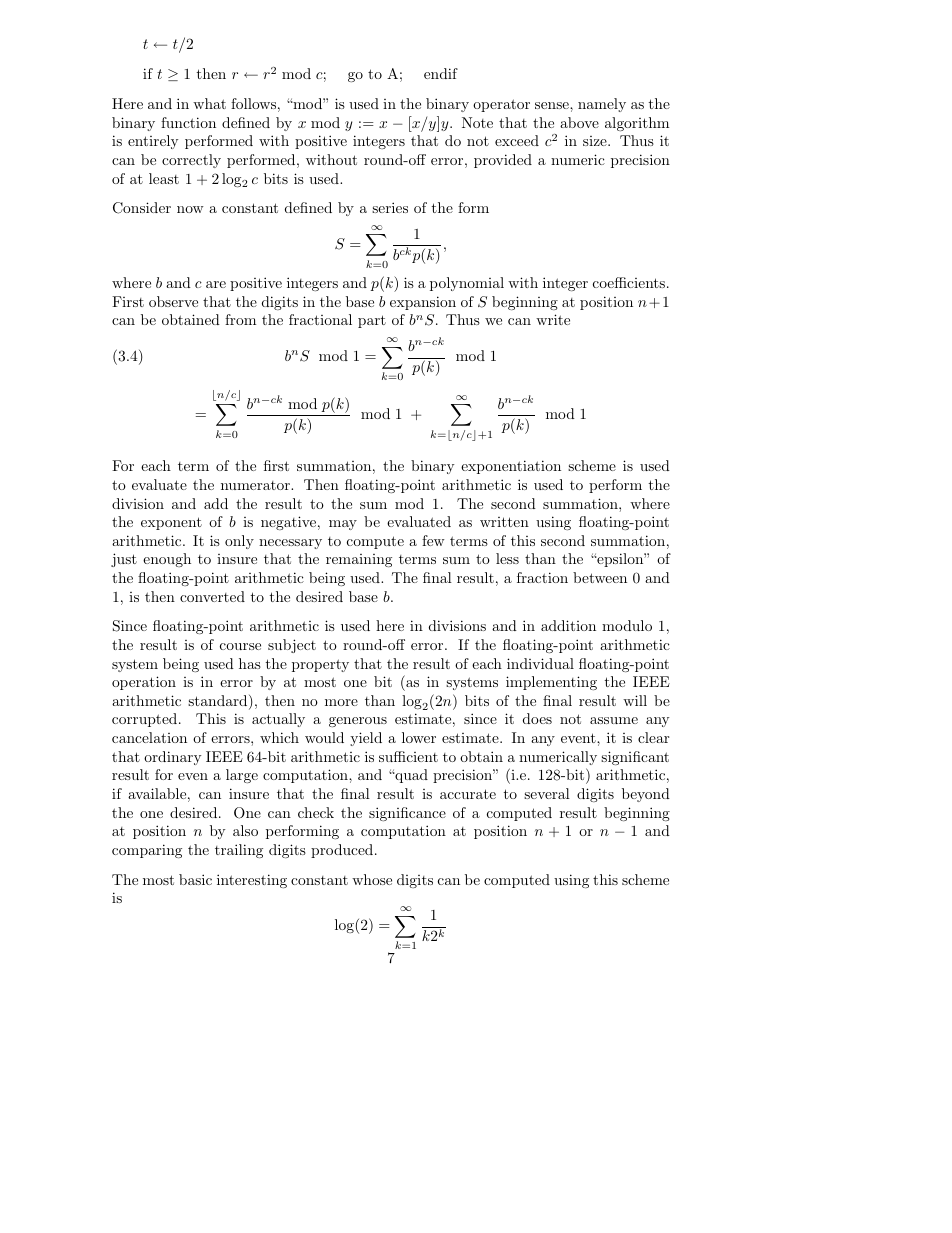 The width and height of the page is (952, 1233). What do you see at coordinates (195, 879) in the page?
I see `basic` at bounding box center [195, 879].
